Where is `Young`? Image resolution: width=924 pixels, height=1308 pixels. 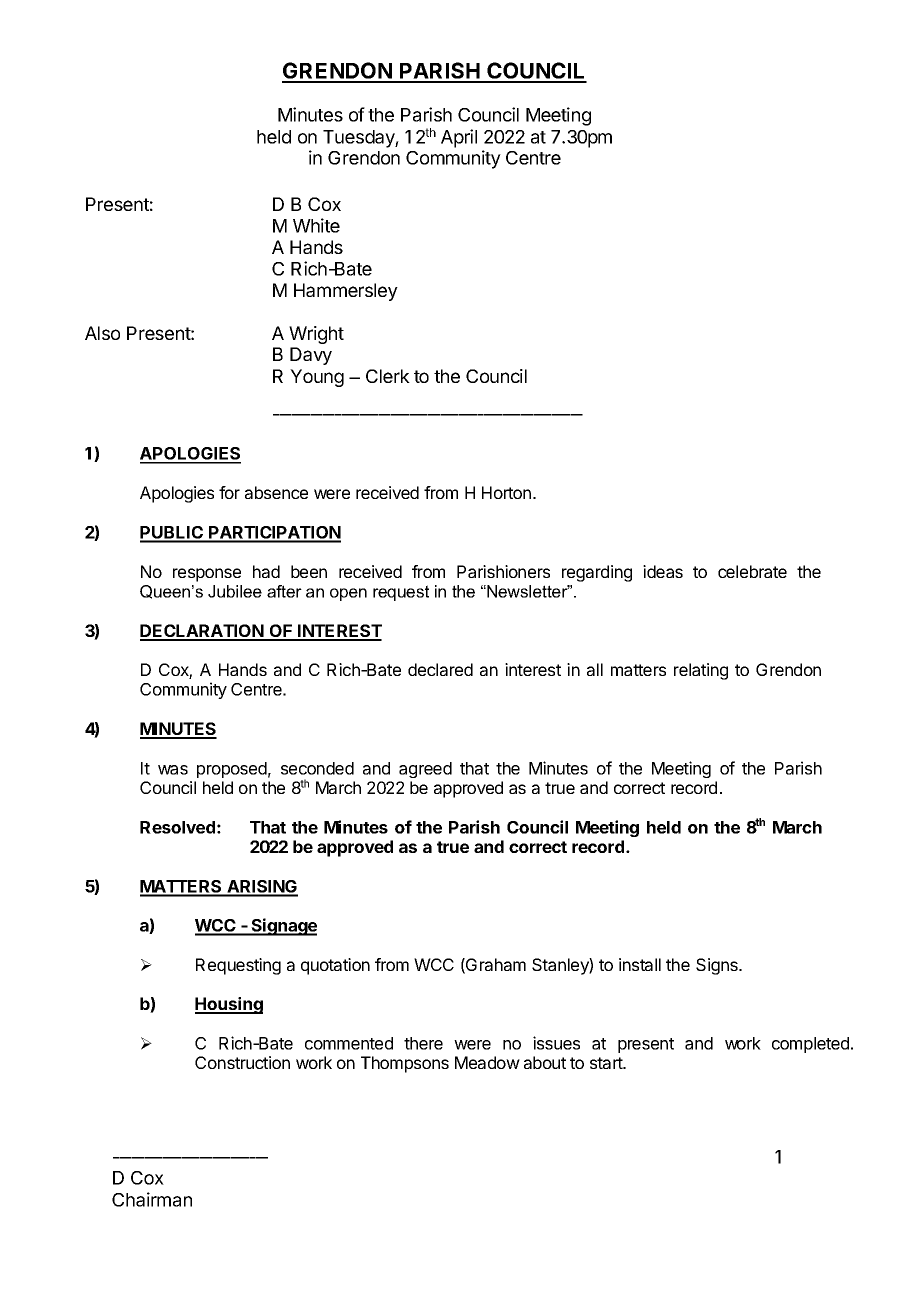
Young is located at coordinates (317, 378).
